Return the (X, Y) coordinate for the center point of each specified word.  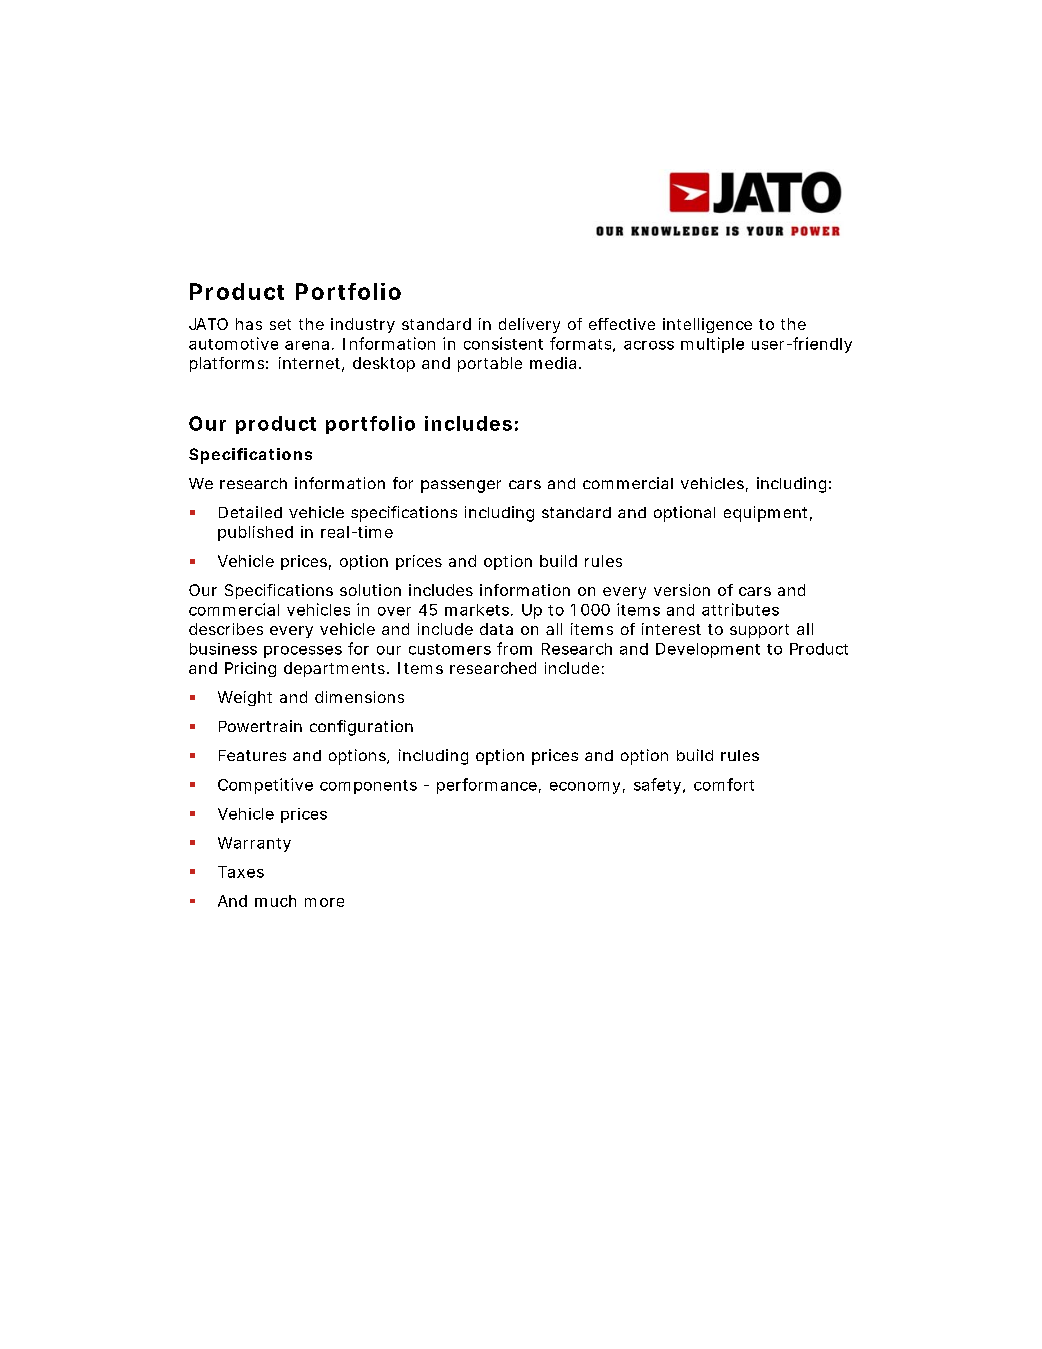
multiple (712, 345)
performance (487, 786)
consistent (503, 343)
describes (226, 629)
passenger (461, 486)
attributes (740, 609)
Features (252, 755)
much (275, 901)
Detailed (250, 512)
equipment (765, 514)
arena (307, 345)
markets (477, 610)
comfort (724, 784)
